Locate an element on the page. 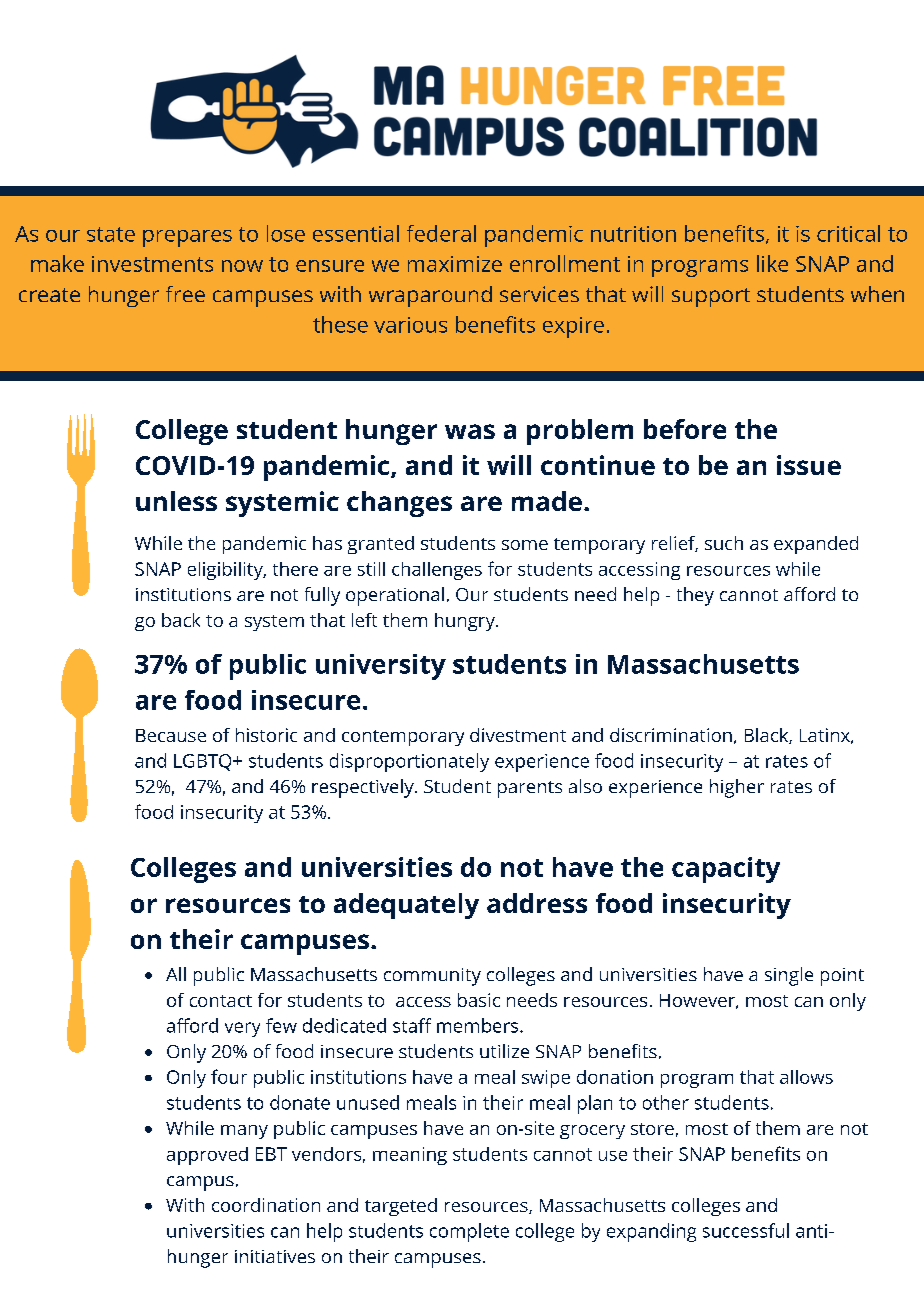 This image has width=924, height=1309. higher is located at coordinates (737, 788).
